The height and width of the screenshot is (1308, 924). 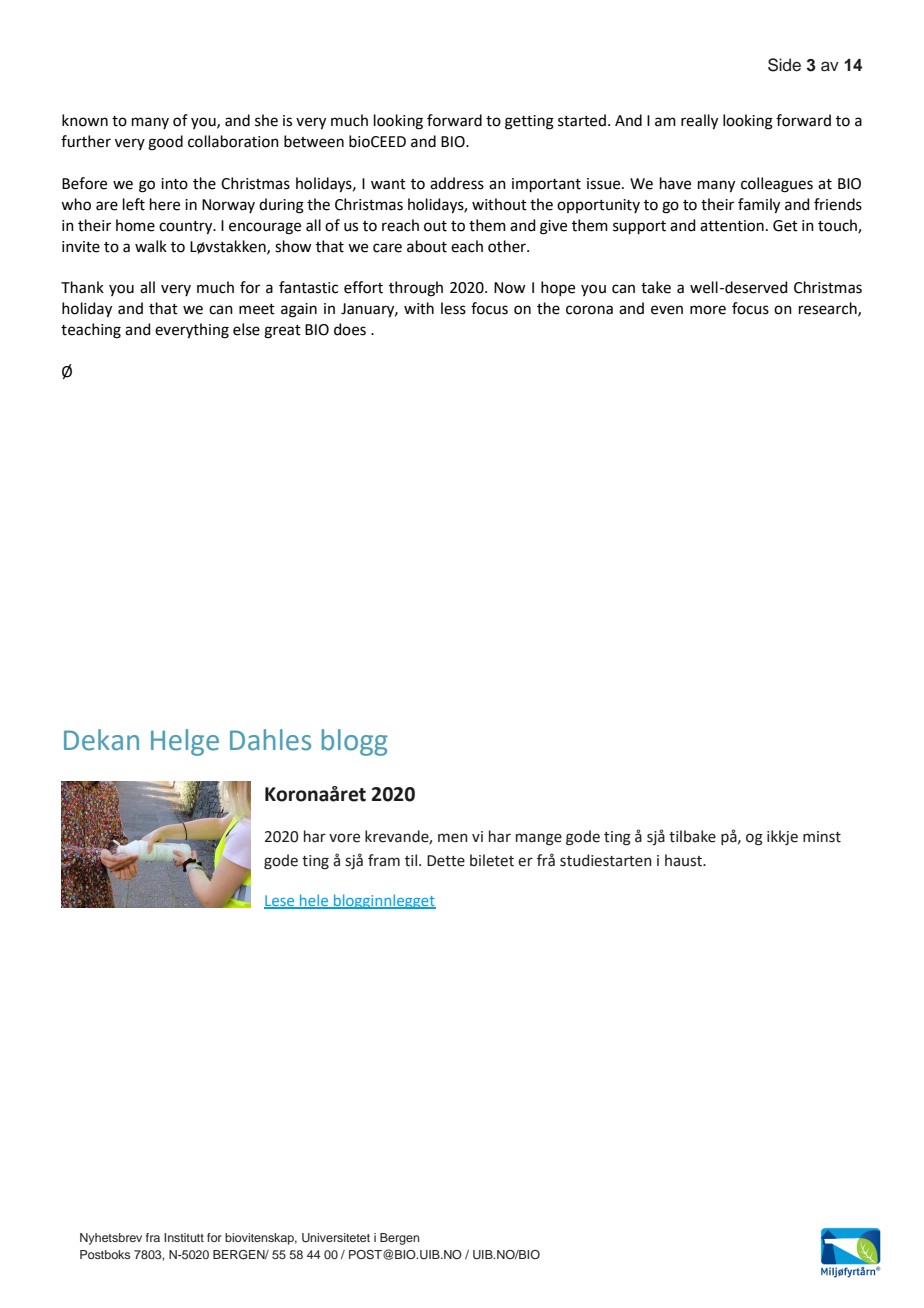 I want to click on started, so click(x=582, y=120).
